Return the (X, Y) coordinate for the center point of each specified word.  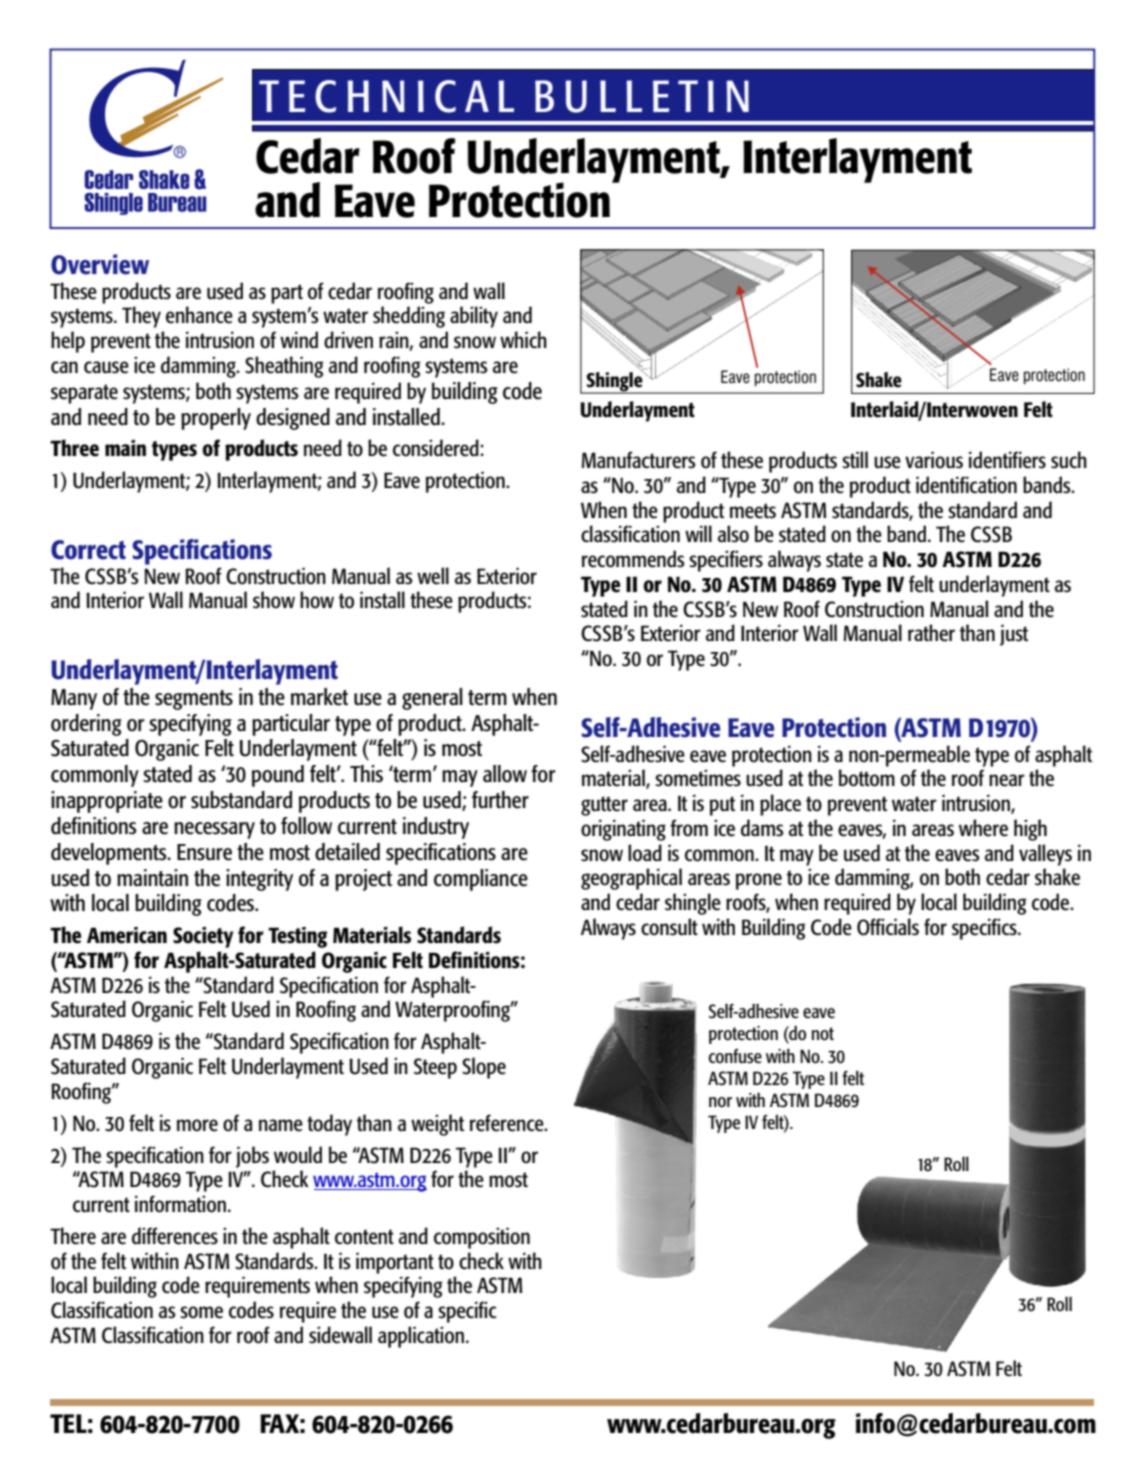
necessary (214, 830)
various (934, 460)
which (523, 339)
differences (175, 1236)
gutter (604, 806)
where (983, 828)
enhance (199, 315)
